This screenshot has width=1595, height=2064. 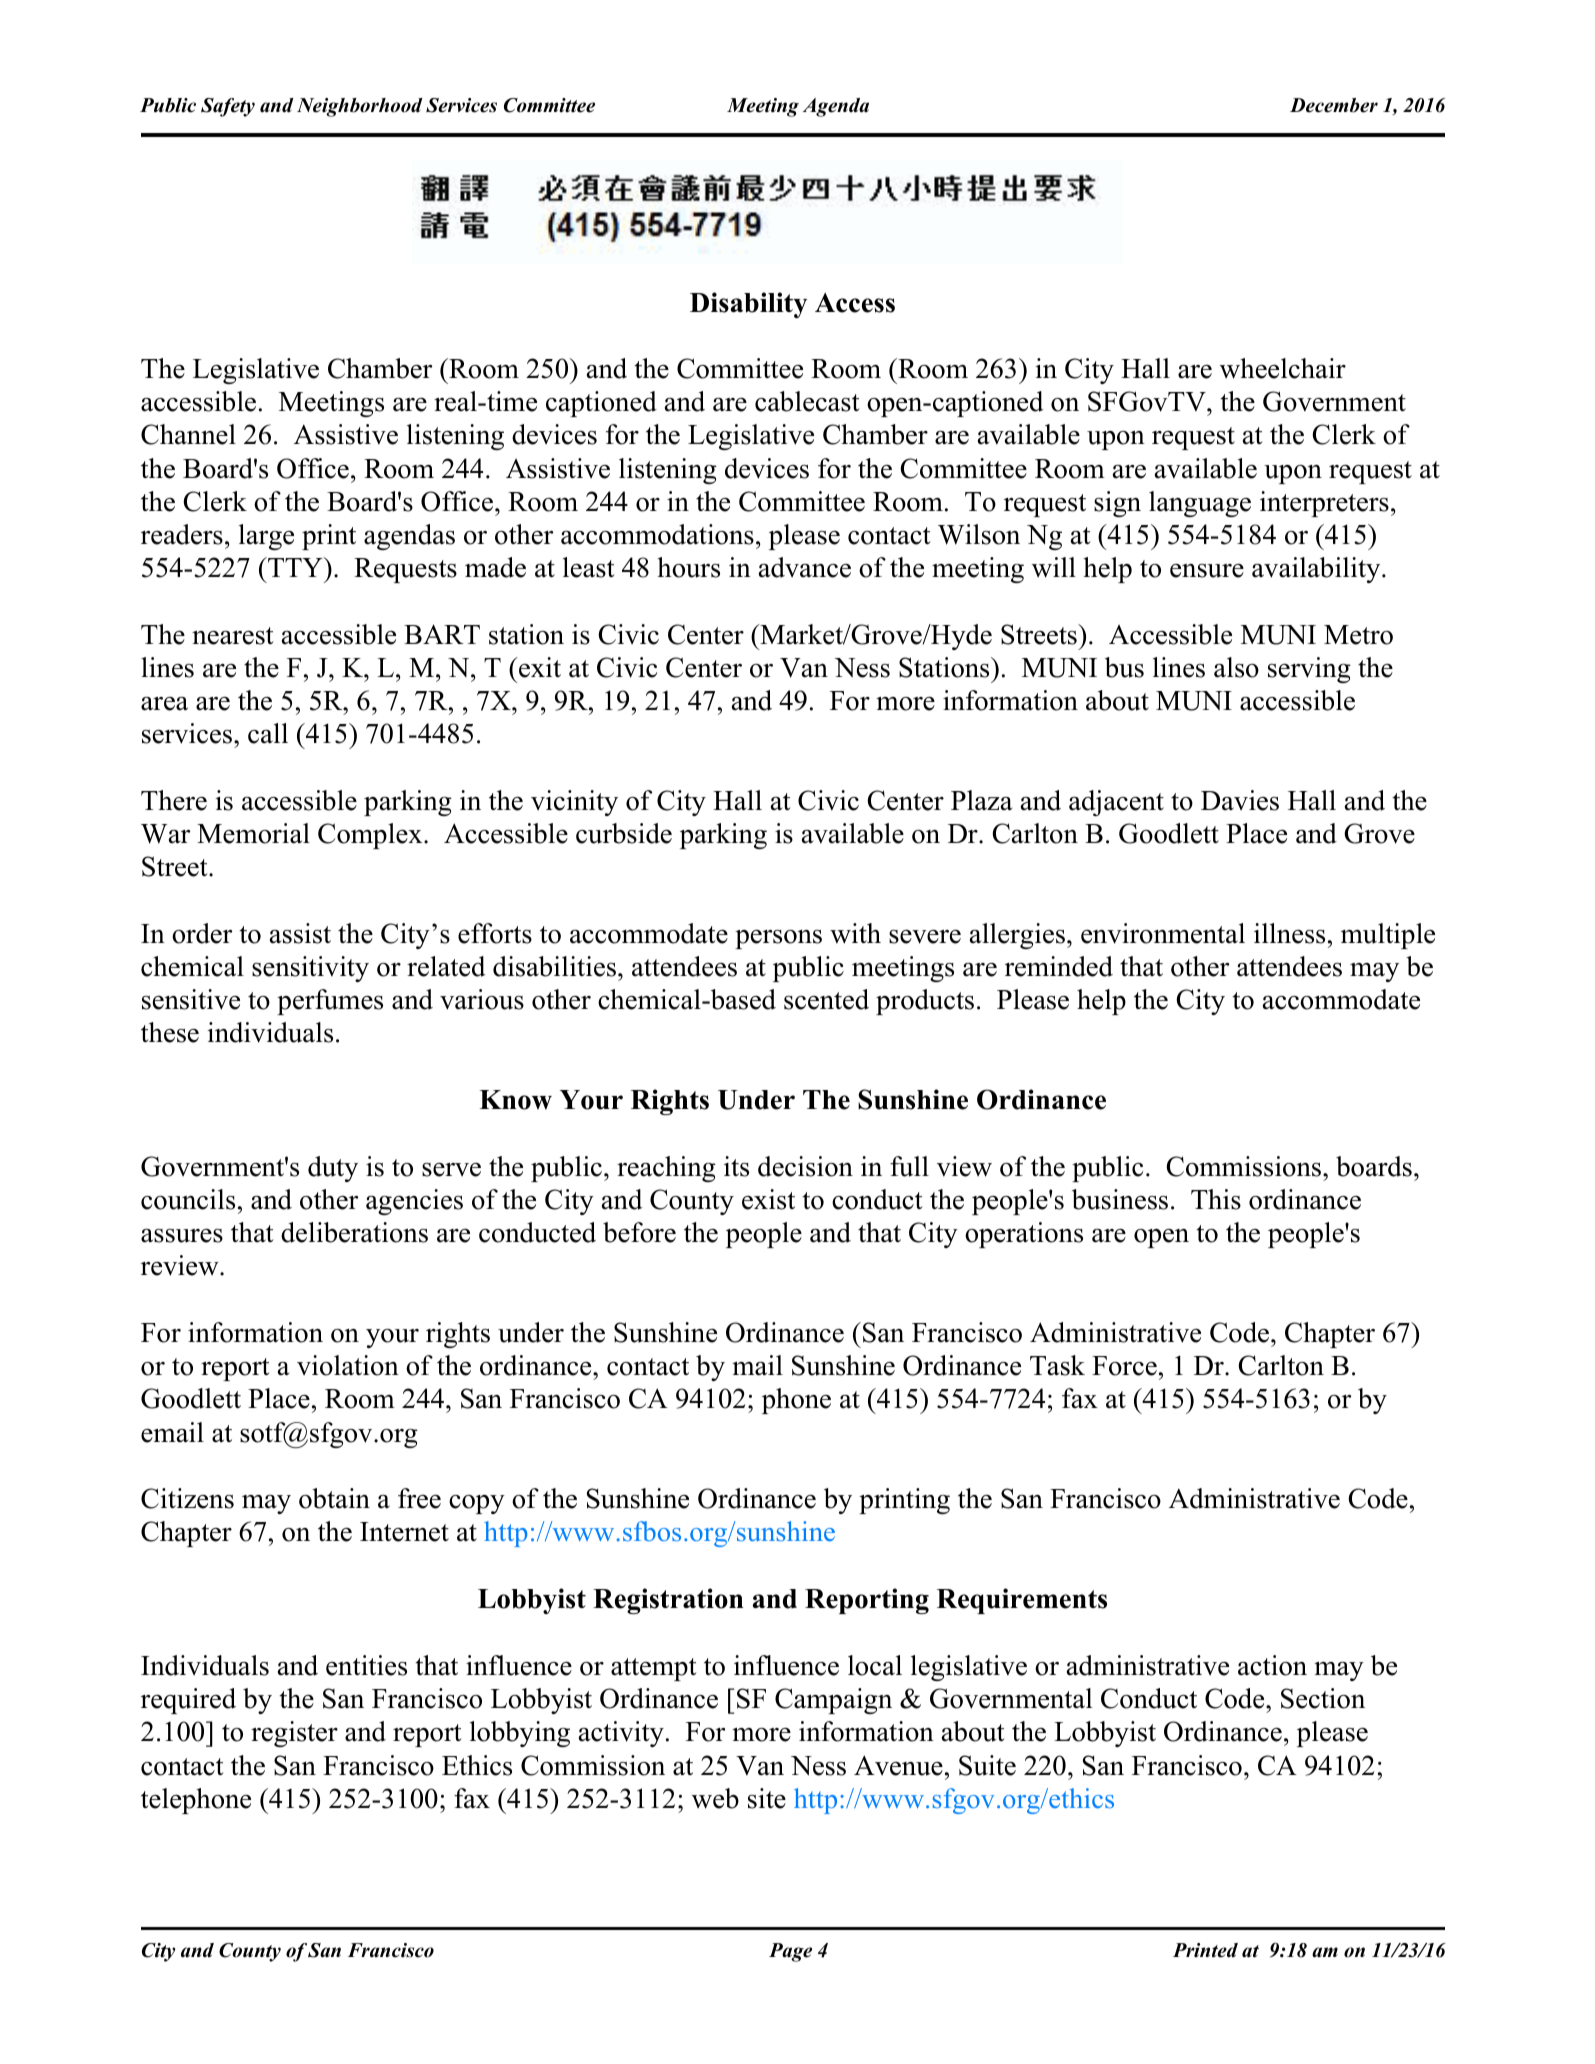 I want to click on December, so click(x=1334, y=105).
